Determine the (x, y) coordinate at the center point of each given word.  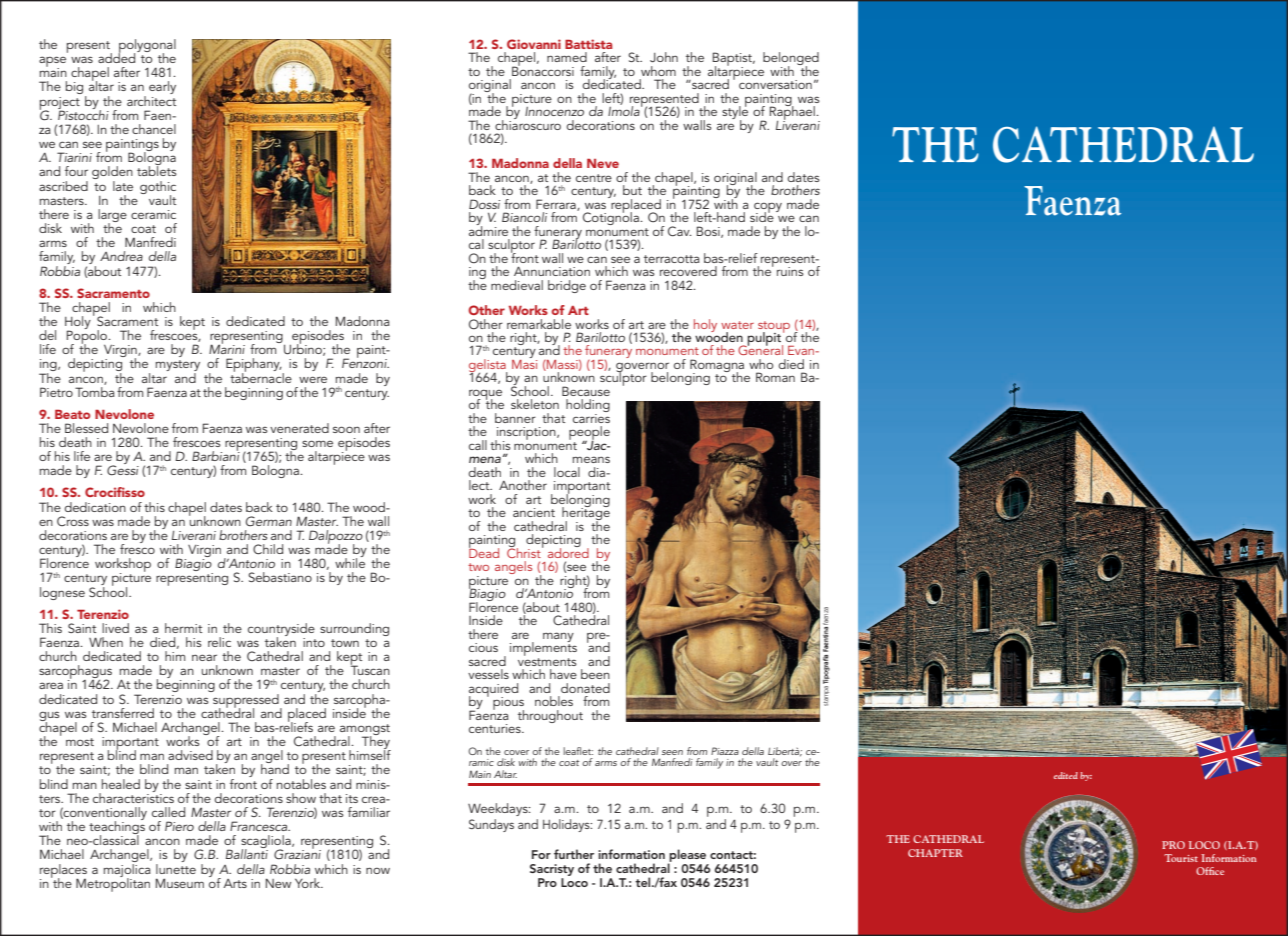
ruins (790, 271)
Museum (180, 883)
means (591, 459)
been (595, 674)
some (317, 443)
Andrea (121, 256)
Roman (775, 377)
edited (1066, 775)
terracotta (672, 259)
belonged (791, 60)
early (162, 87)
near (204, 657)
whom (658, 71)
